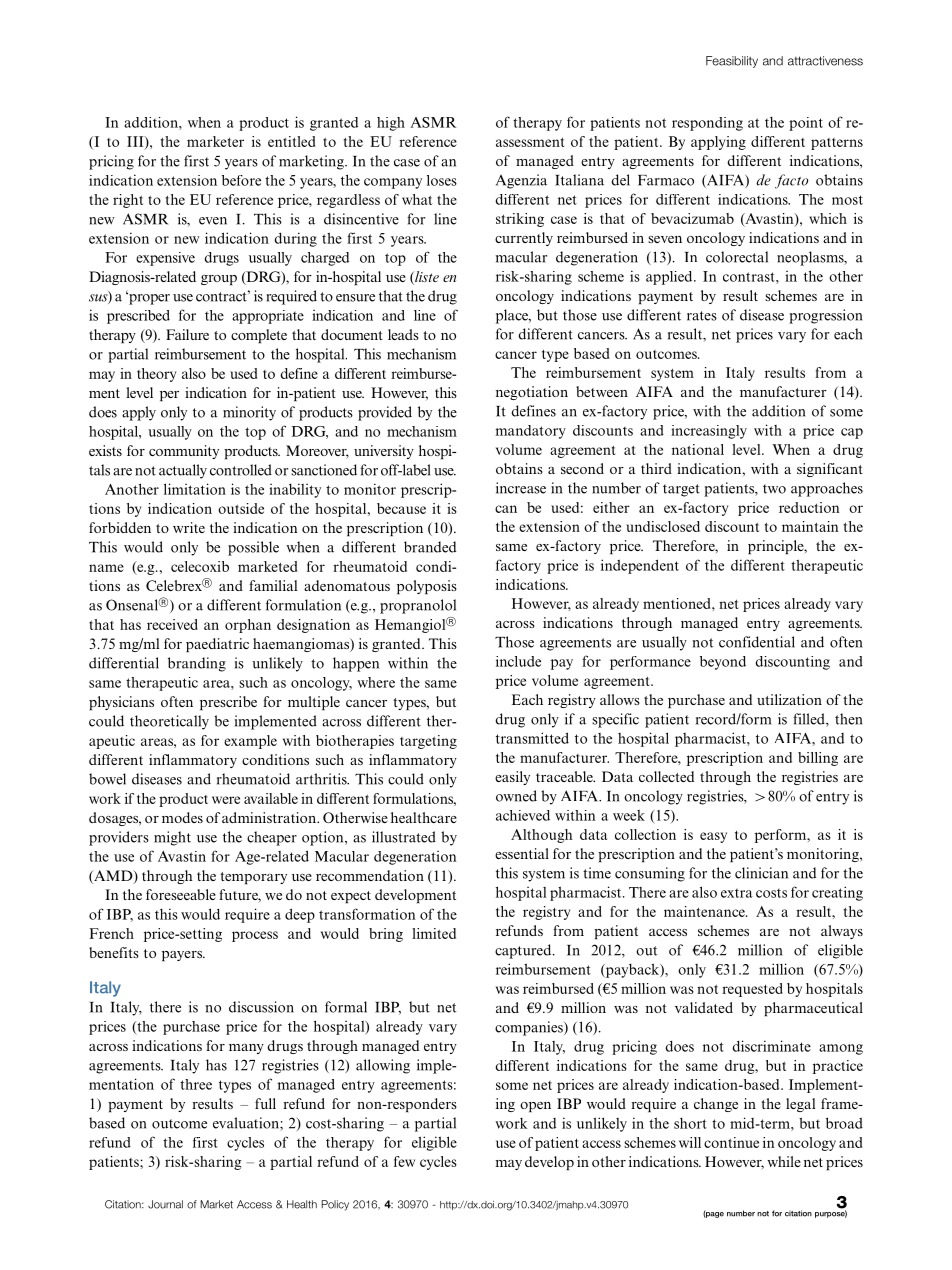  I want to click on high, so click(391, 124).
